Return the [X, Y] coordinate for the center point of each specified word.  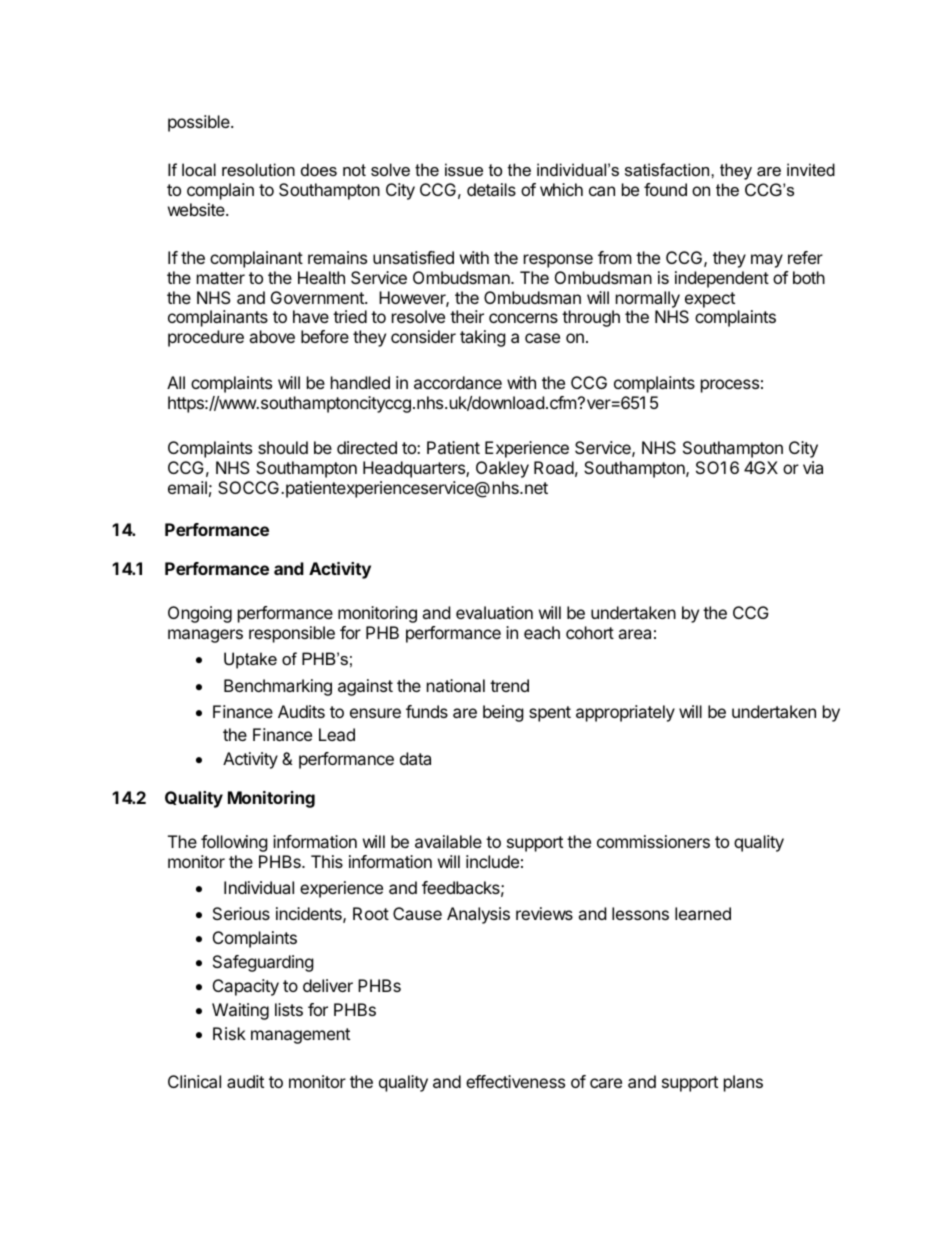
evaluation [494, 612]
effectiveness [515, 1081]
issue [464, 169]
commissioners [653, 841]
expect [710, 300]
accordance [458, 382]
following [234, 843]
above [272, 336]
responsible [292, 634]
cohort [590, 632]
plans [743, 1083]
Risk [229, 1033]
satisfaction [668, 169]
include [492, 861]
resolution [258, 169]
